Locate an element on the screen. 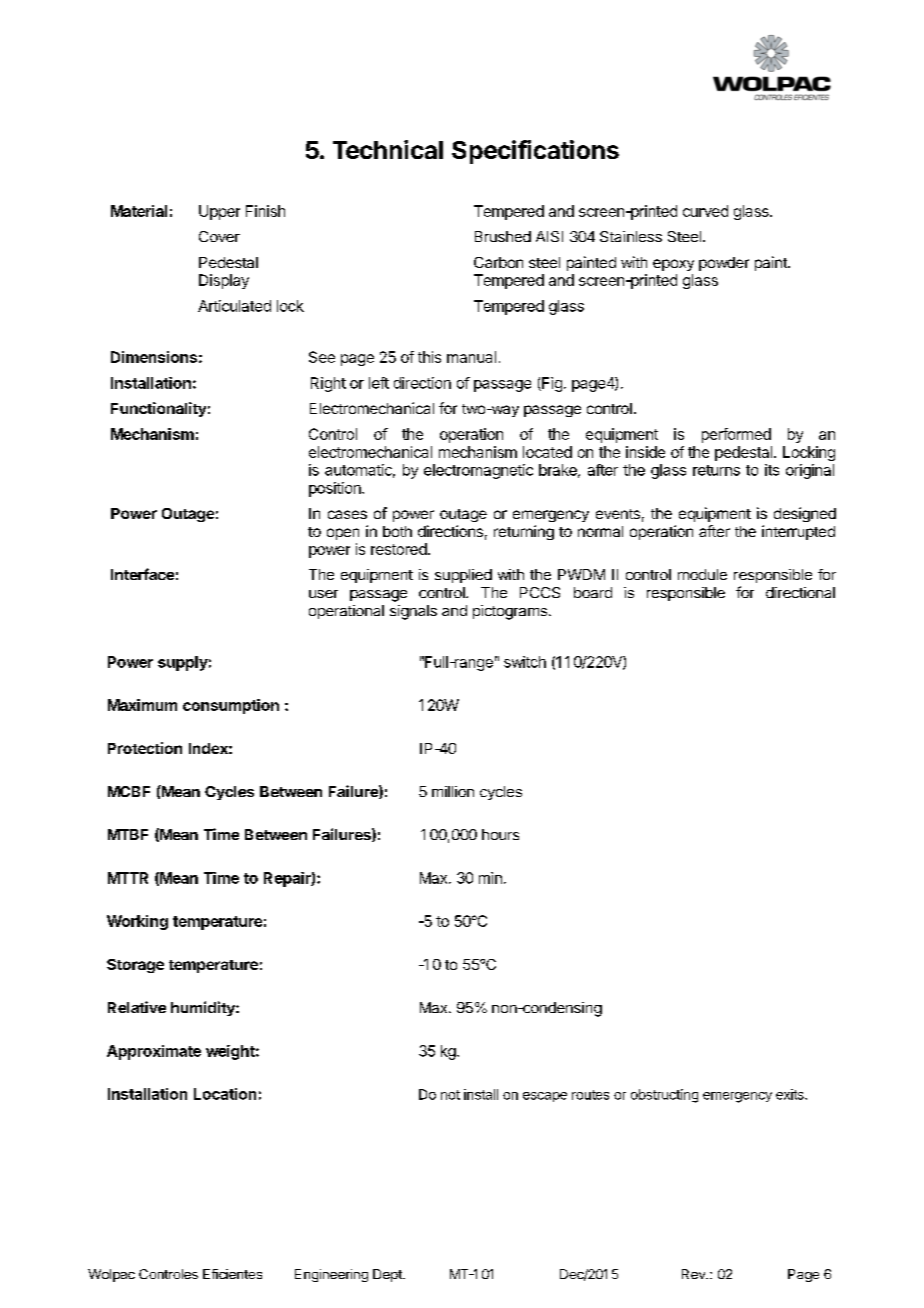  Engineering is located at coordinates (331, 1275).
